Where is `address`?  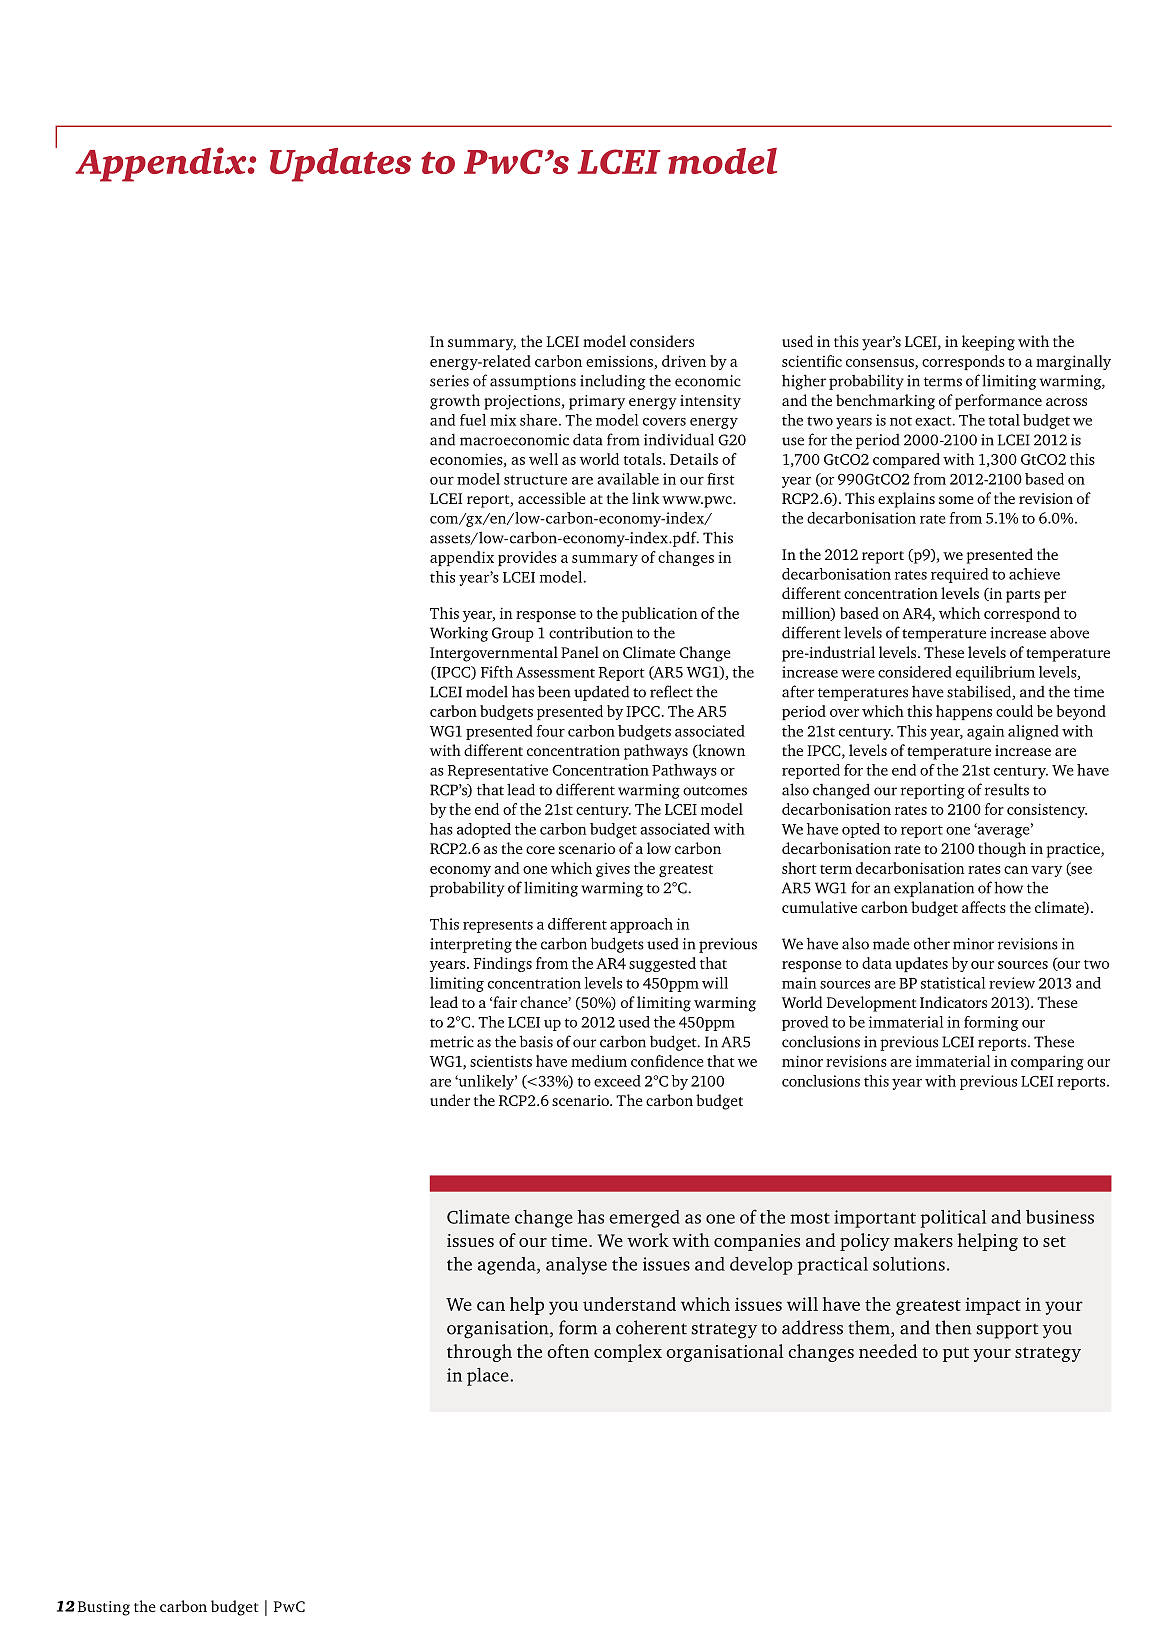 address is located at coordinates (812, 1327).
